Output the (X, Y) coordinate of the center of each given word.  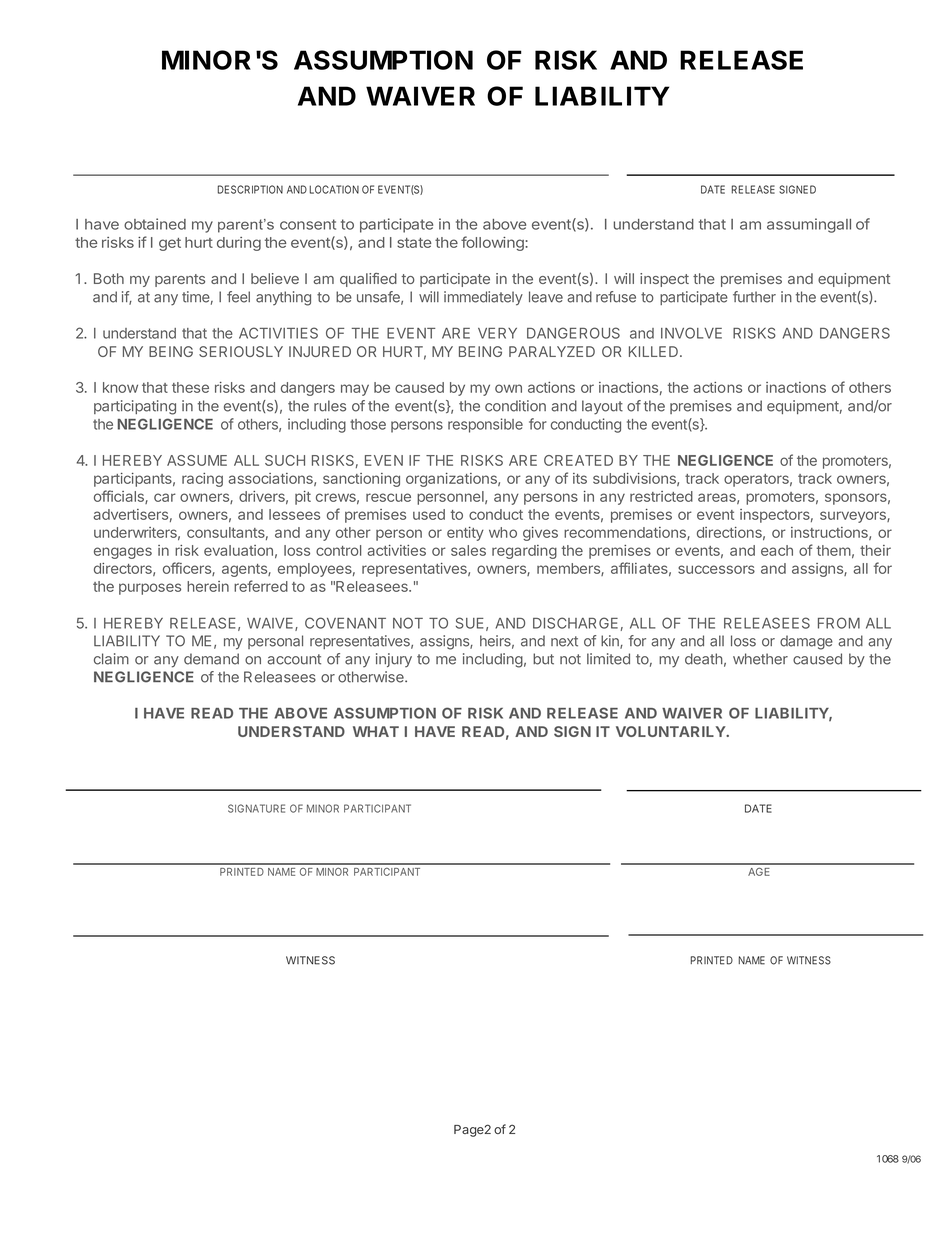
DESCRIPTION (250, 189)
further (754, 297)
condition (515, 406)
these (190, 387)
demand (211, 659)
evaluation (238, 550)
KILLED (655, 351)
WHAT (376, 731)
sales (468, 550)
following (493, 243)
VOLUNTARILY (672, 731)
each (777, 550)
